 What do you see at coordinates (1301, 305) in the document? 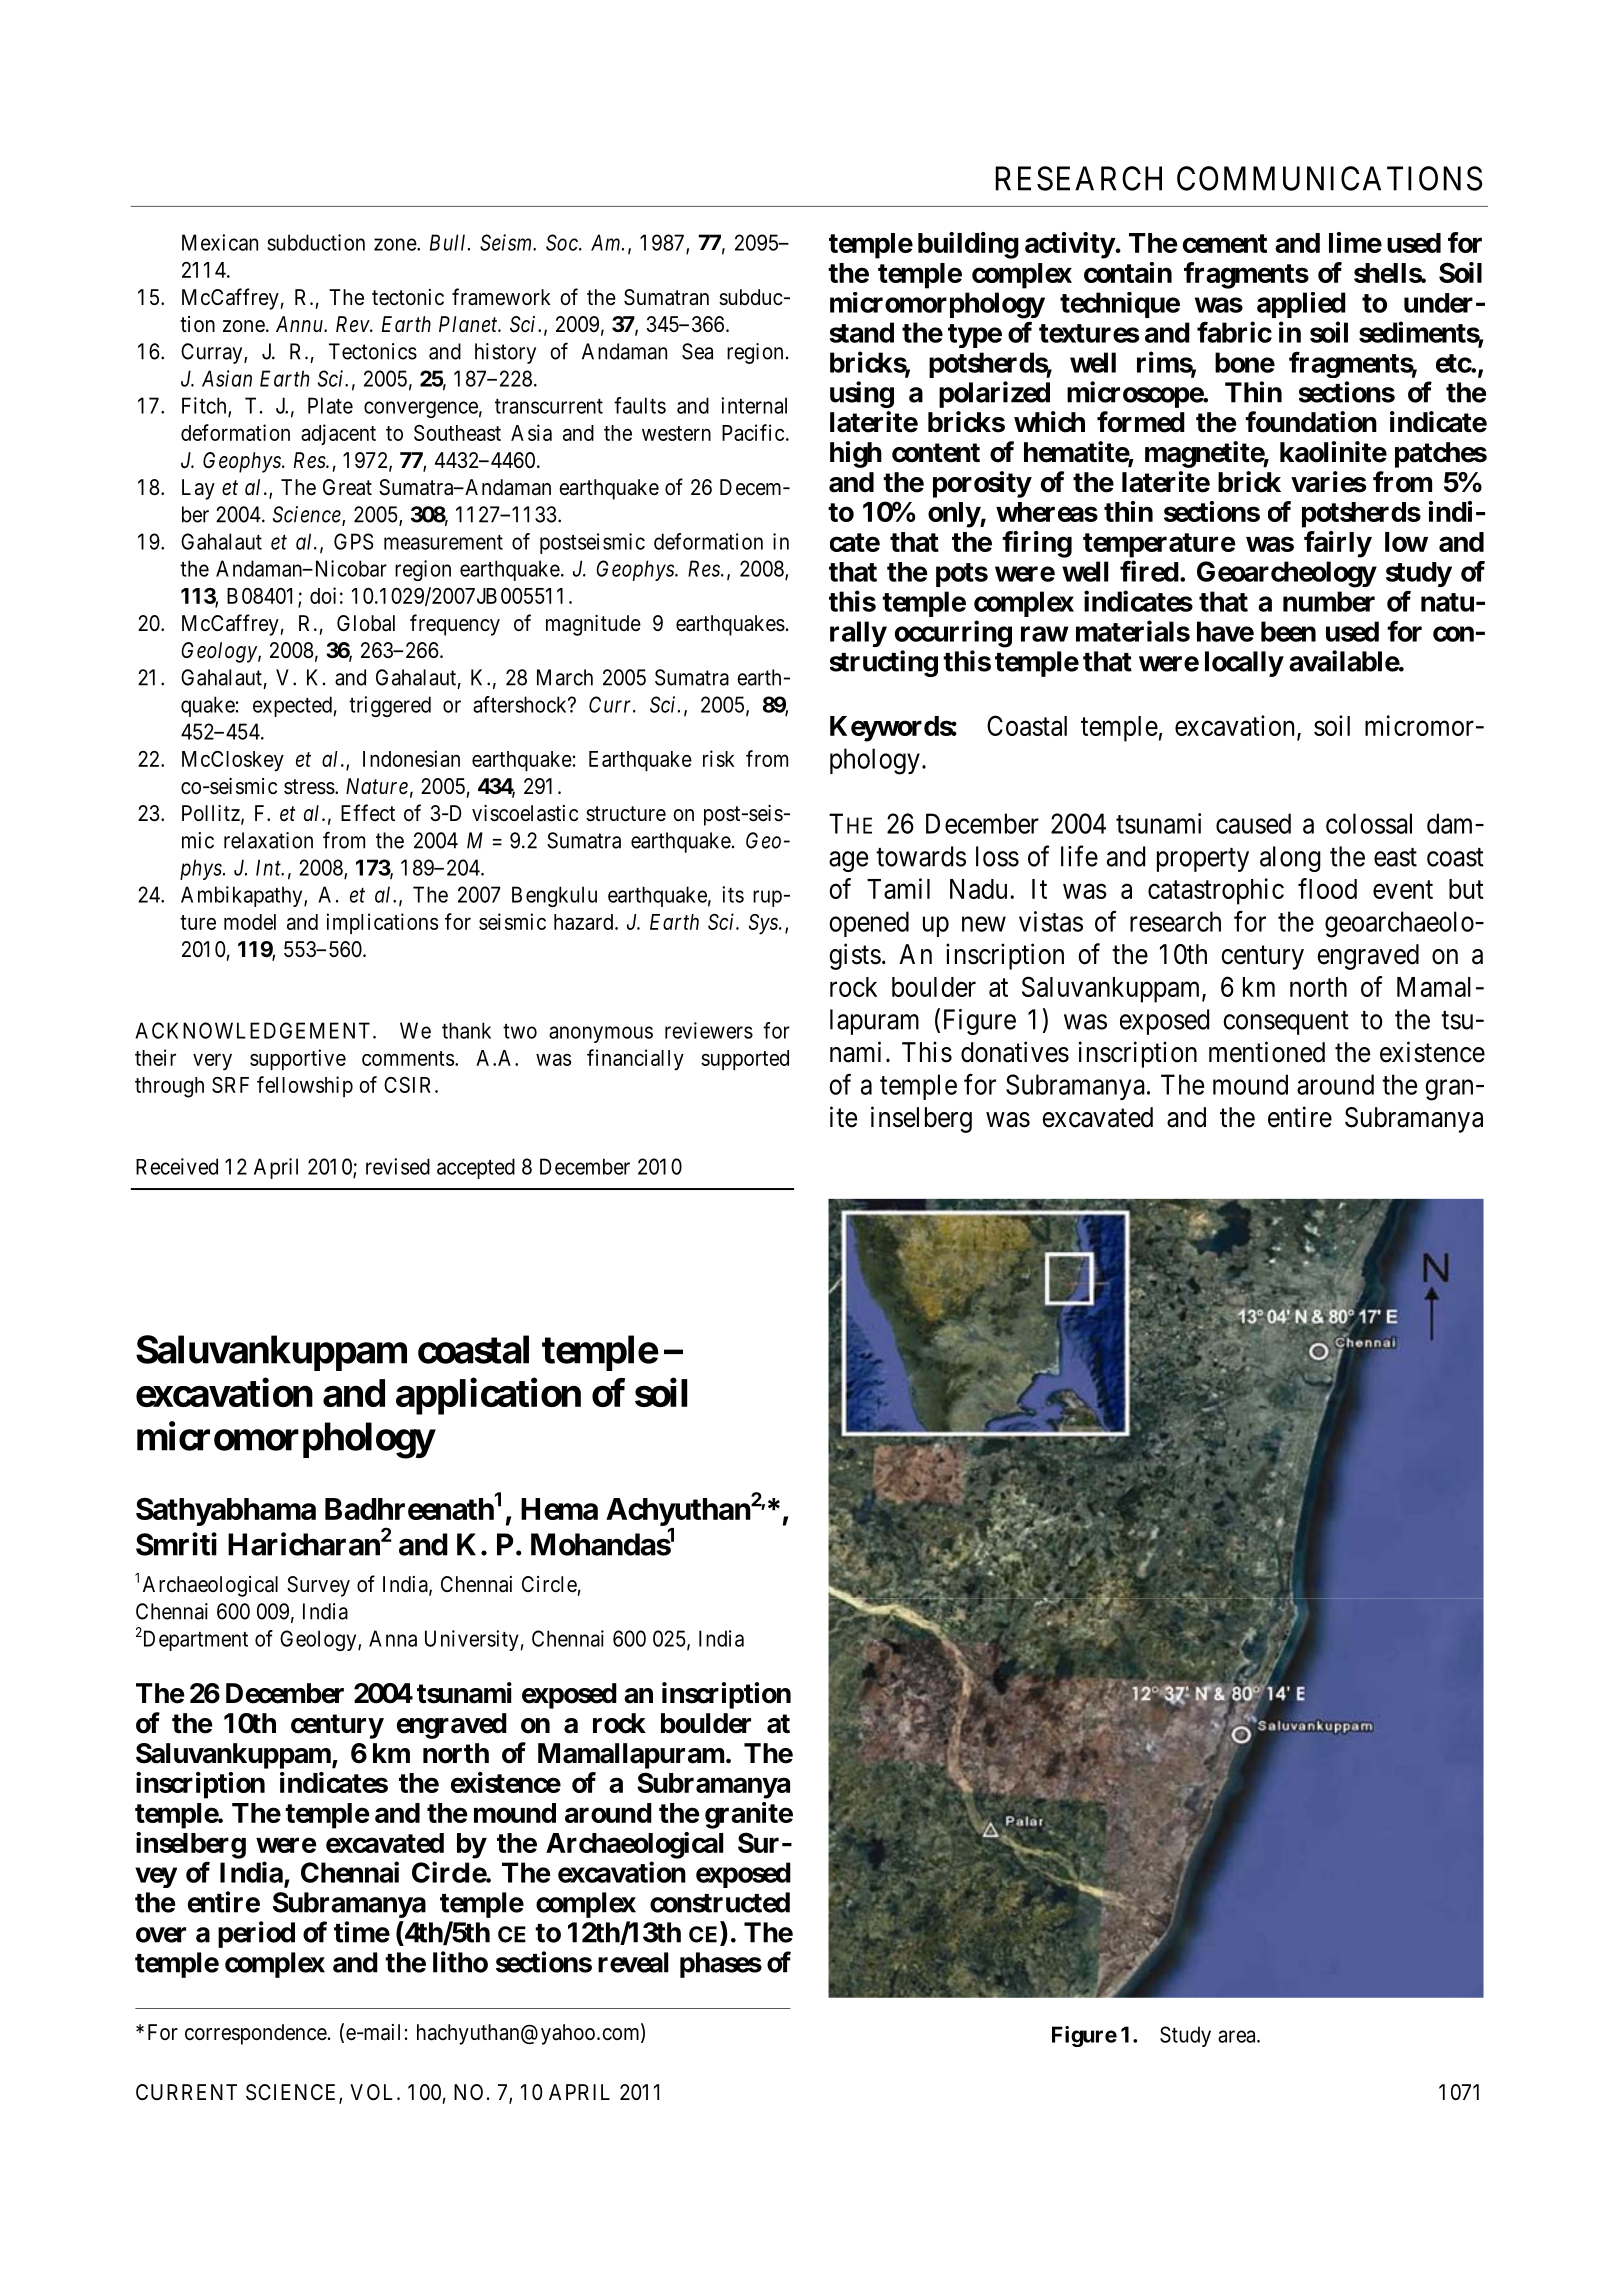
I see `applied` at bounding box center [1301, 305].
